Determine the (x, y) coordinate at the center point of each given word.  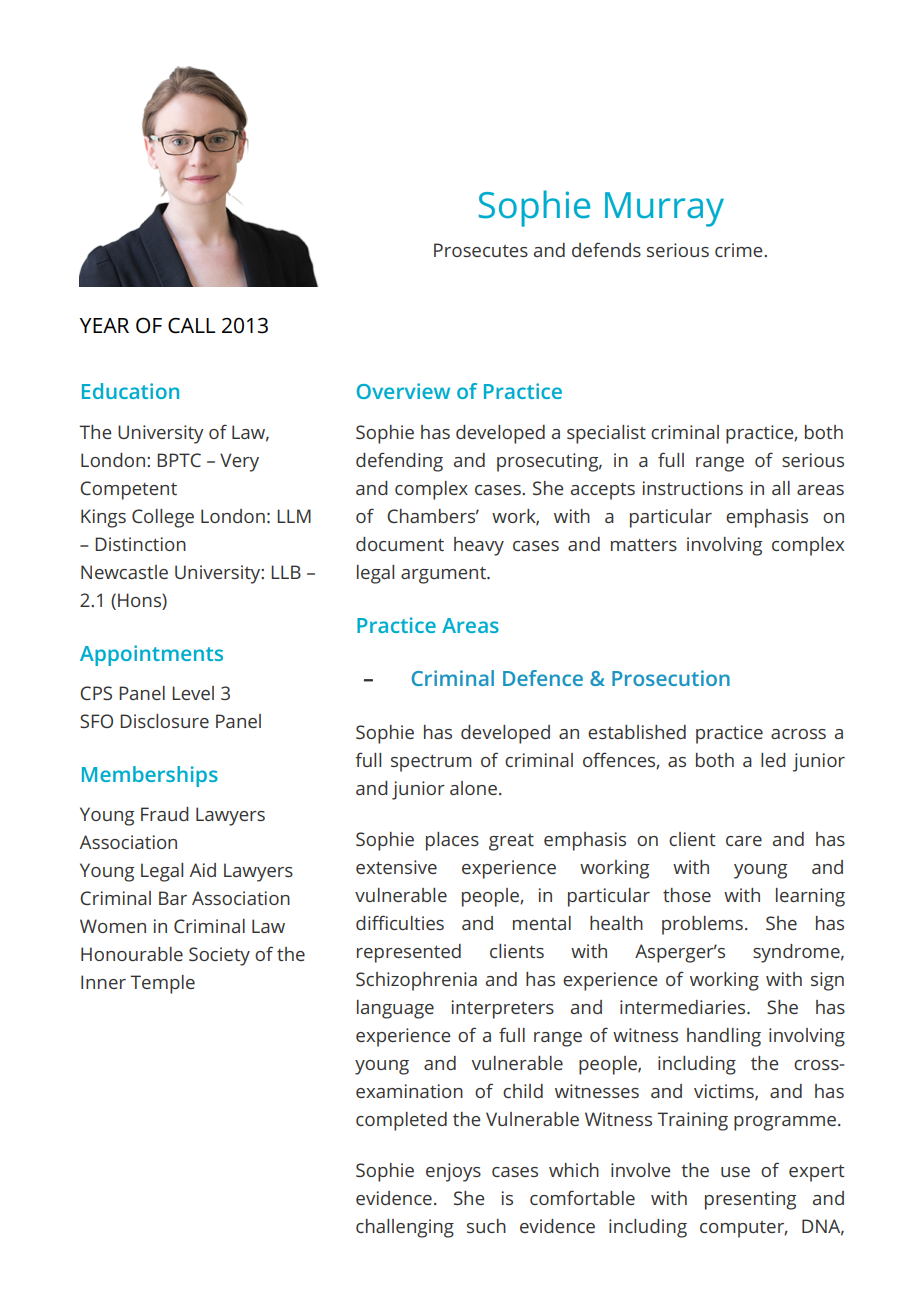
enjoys (453, 1172)
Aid (202, 870)
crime (740, 250)
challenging (405, 1228)
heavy (479, 546)
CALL (191, 326)
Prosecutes (481, 250)
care (744, 841)
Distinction (140, 544)
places (452, 841)
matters (644, 544)
